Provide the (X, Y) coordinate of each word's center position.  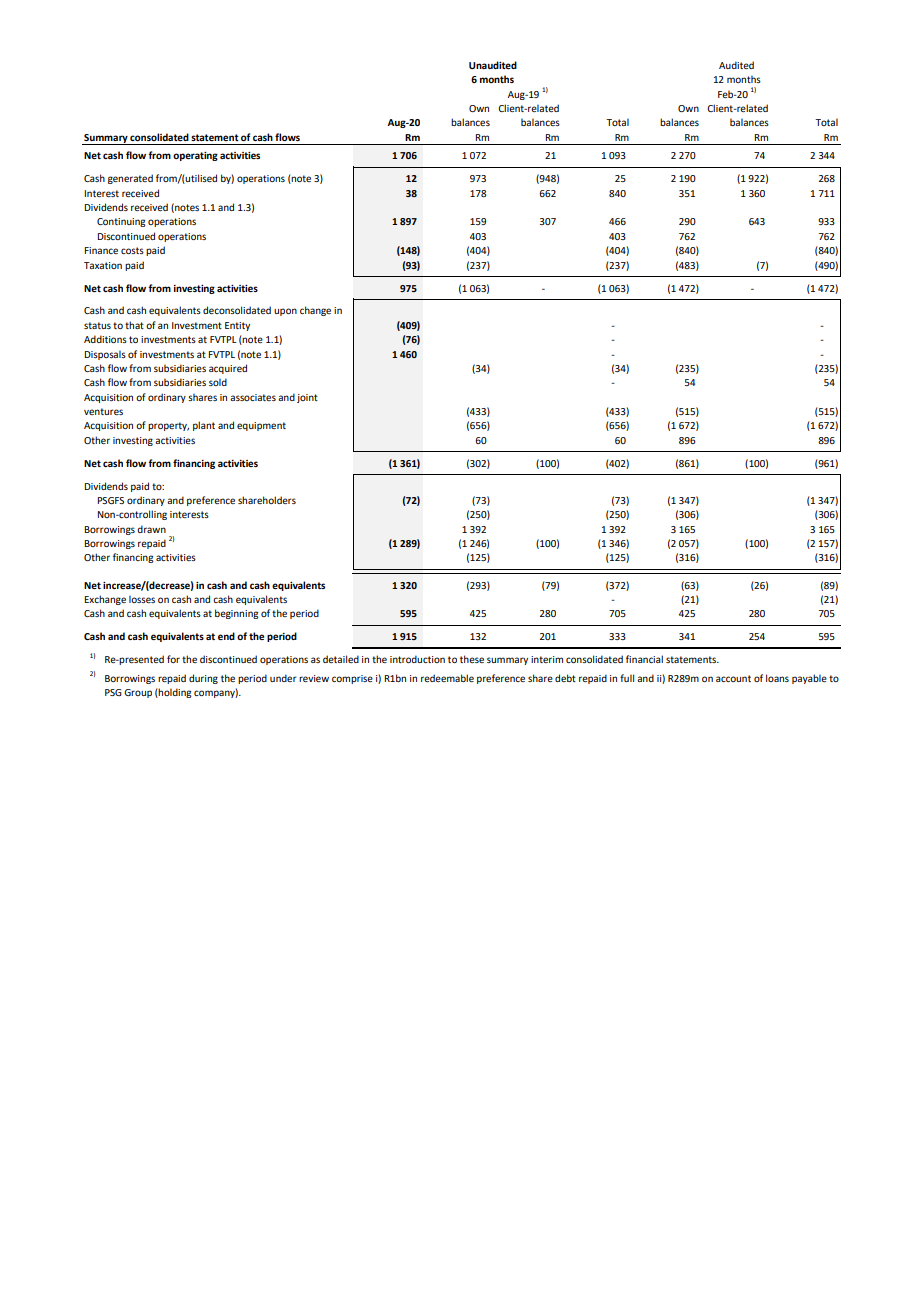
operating (195, 156)
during (203, 679)
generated (130, 179)
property (168, 426)
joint (307, 398)
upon (285, 312)
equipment (261, 426)
